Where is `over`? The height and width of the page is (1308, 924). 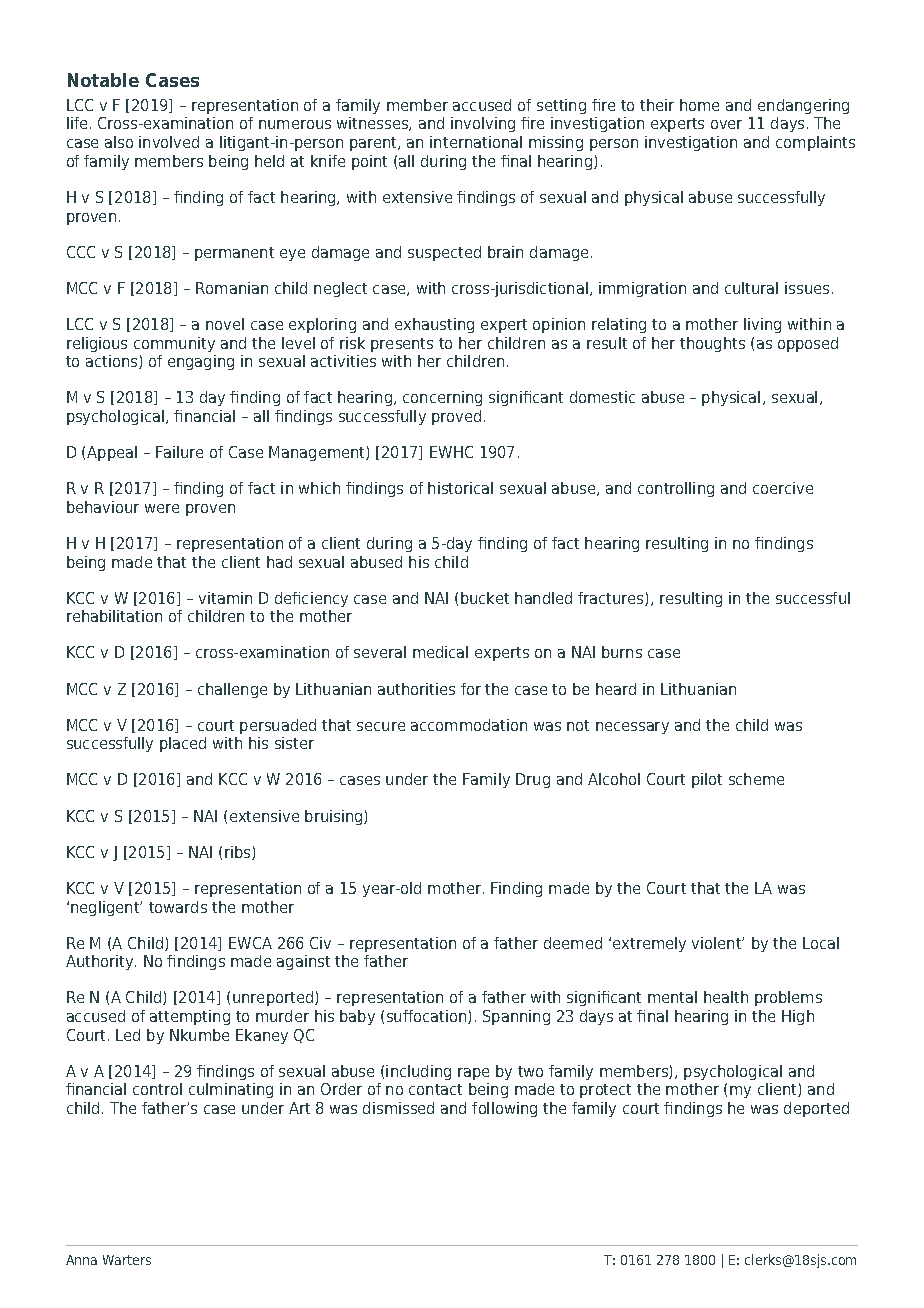
over is located at coordinates (726, 124).
